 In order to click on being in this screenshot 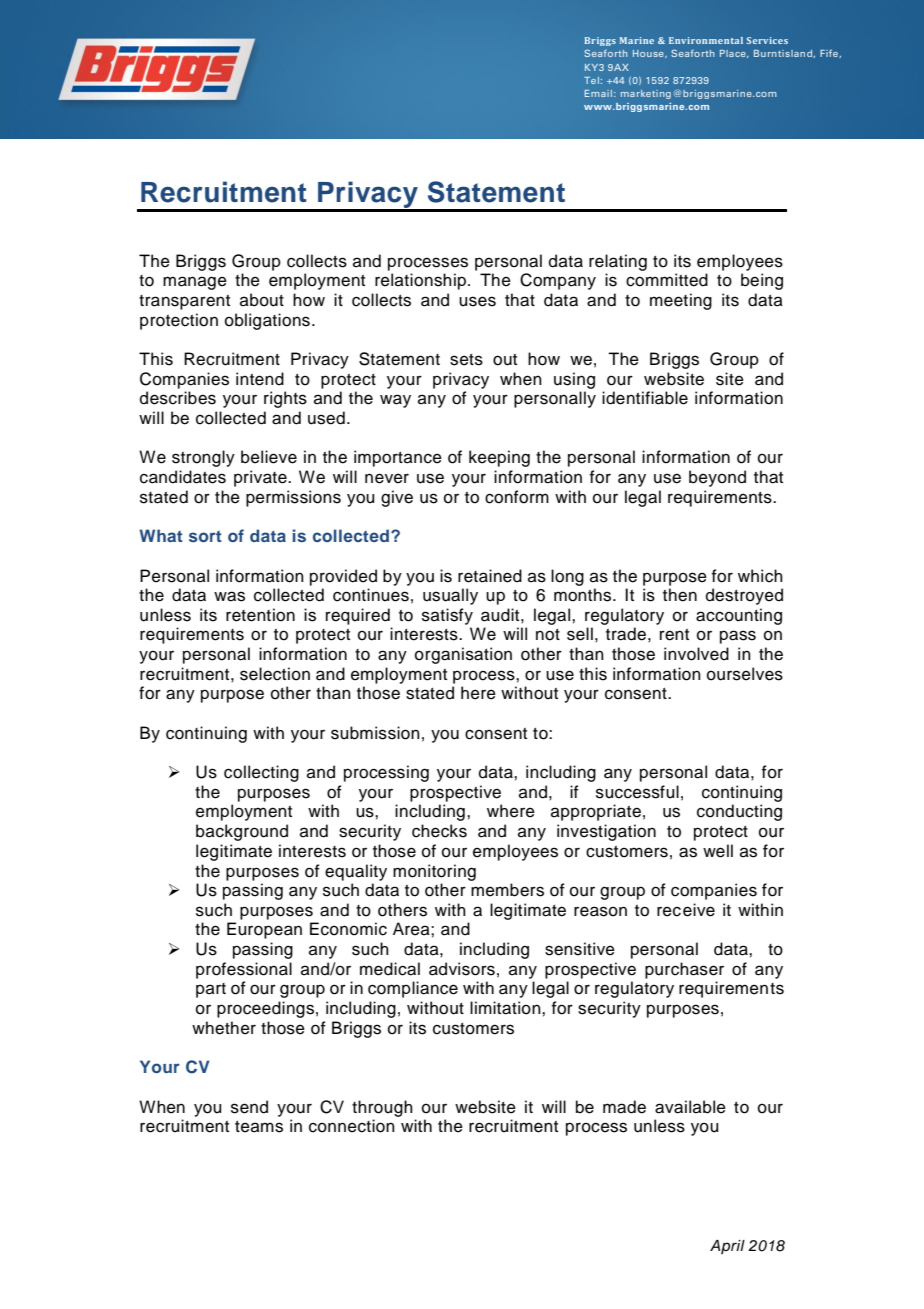, I will do `click(762, 281)`.
